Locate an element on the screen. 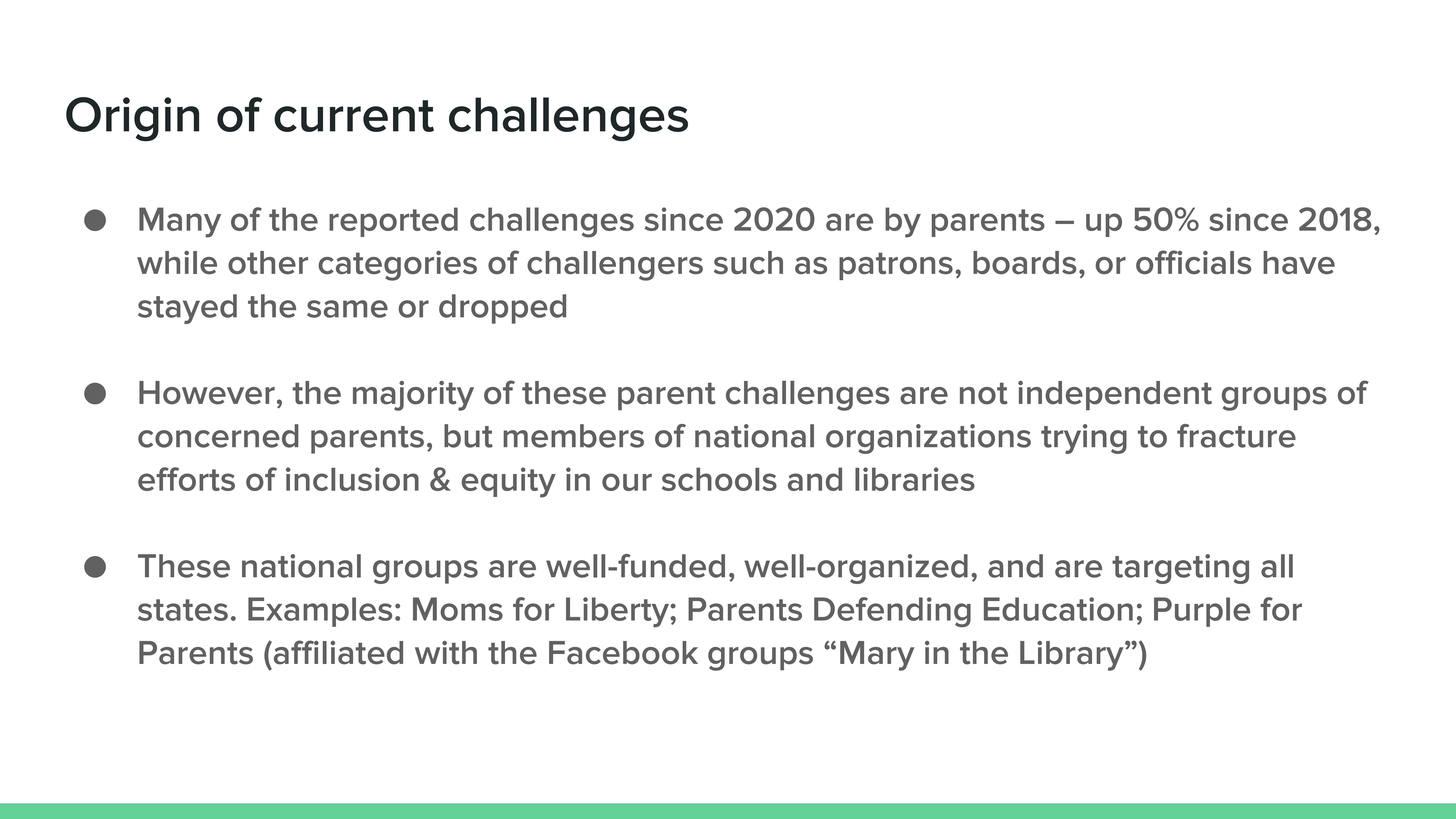  independent is located at coordinates (1115, 396).
